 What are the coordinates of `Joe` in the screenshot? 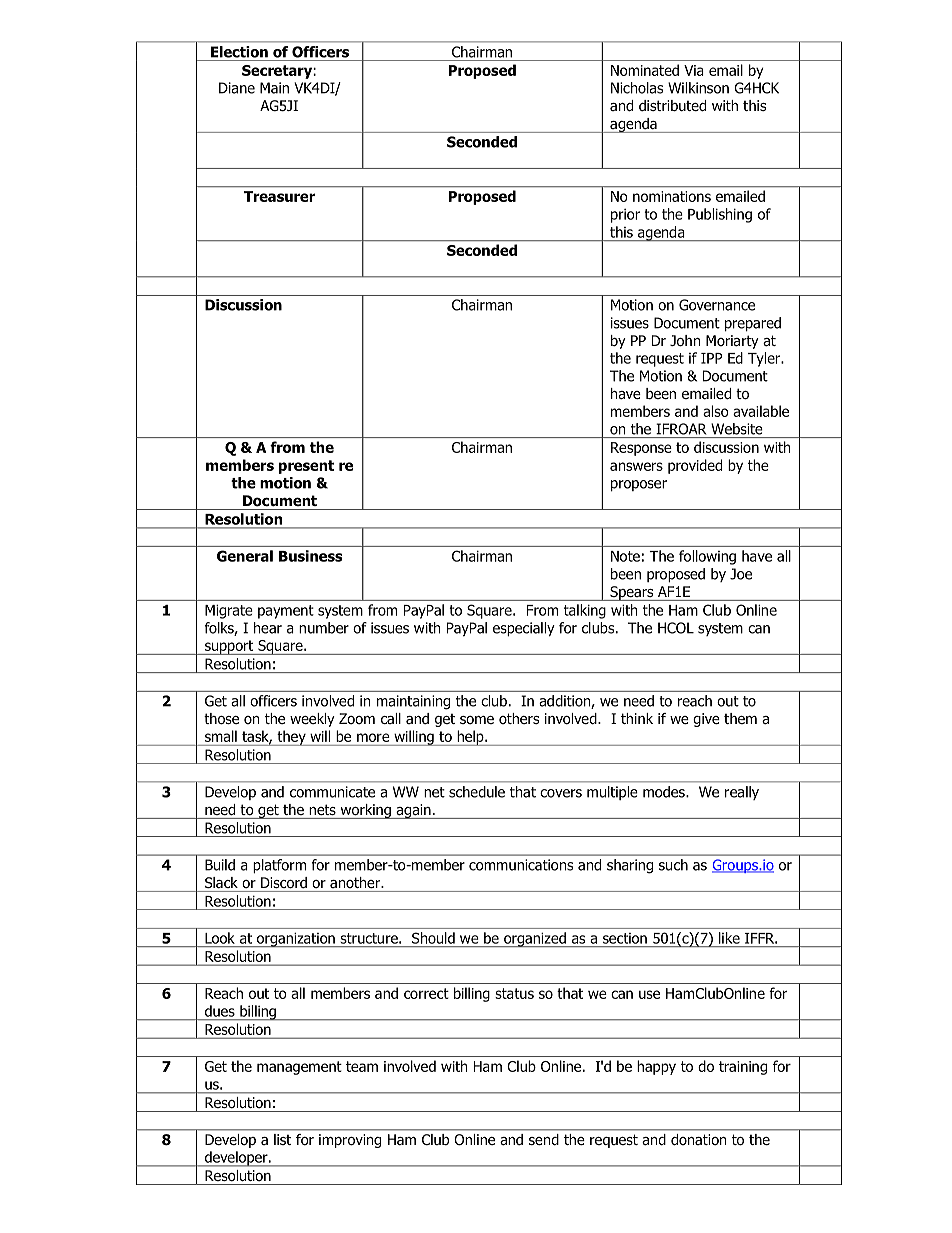 It's located at (741, 574).
